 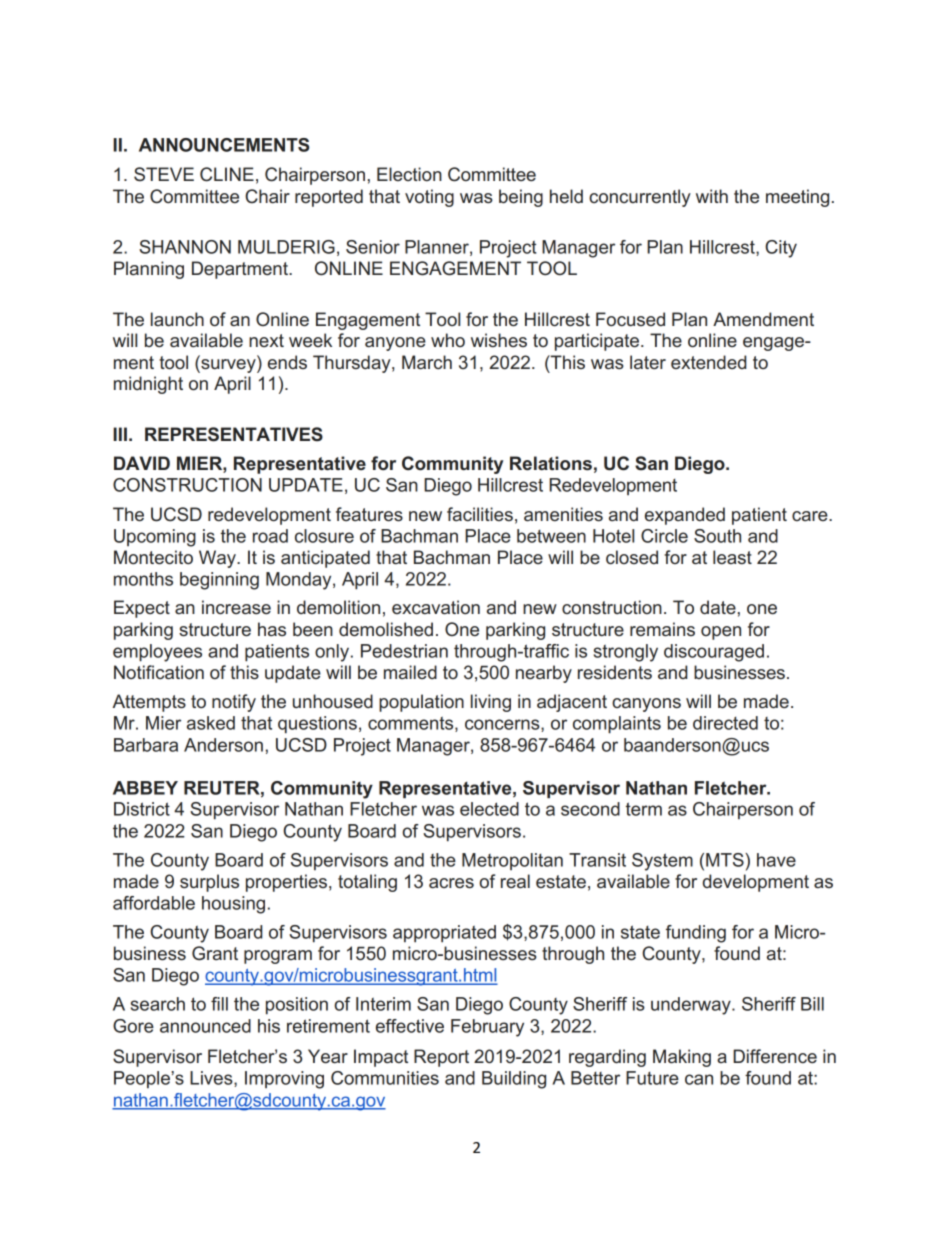 I want to click on February, so click(x=487, y=1028).
